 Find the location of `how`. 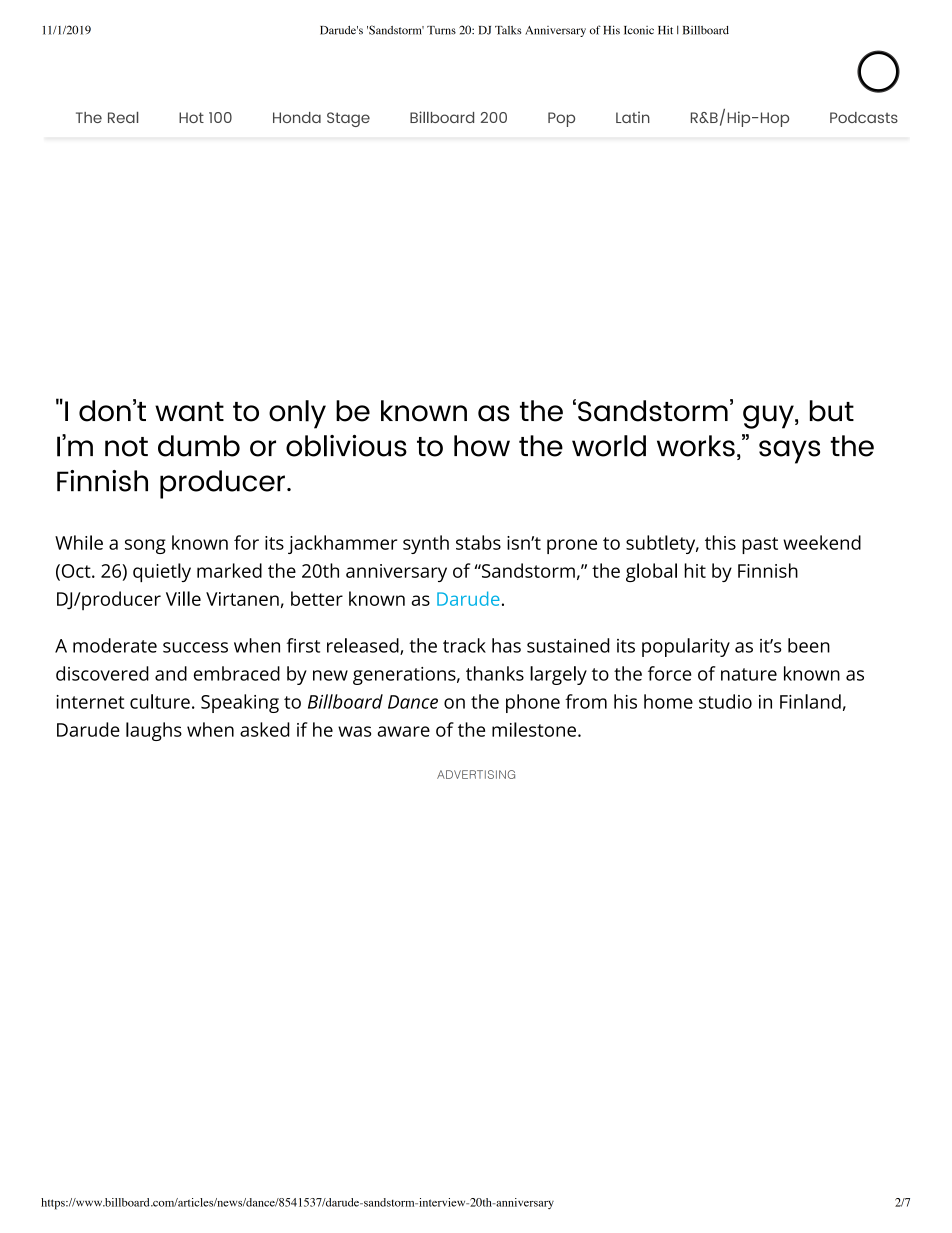

how is located at coordinates (482, 446).
